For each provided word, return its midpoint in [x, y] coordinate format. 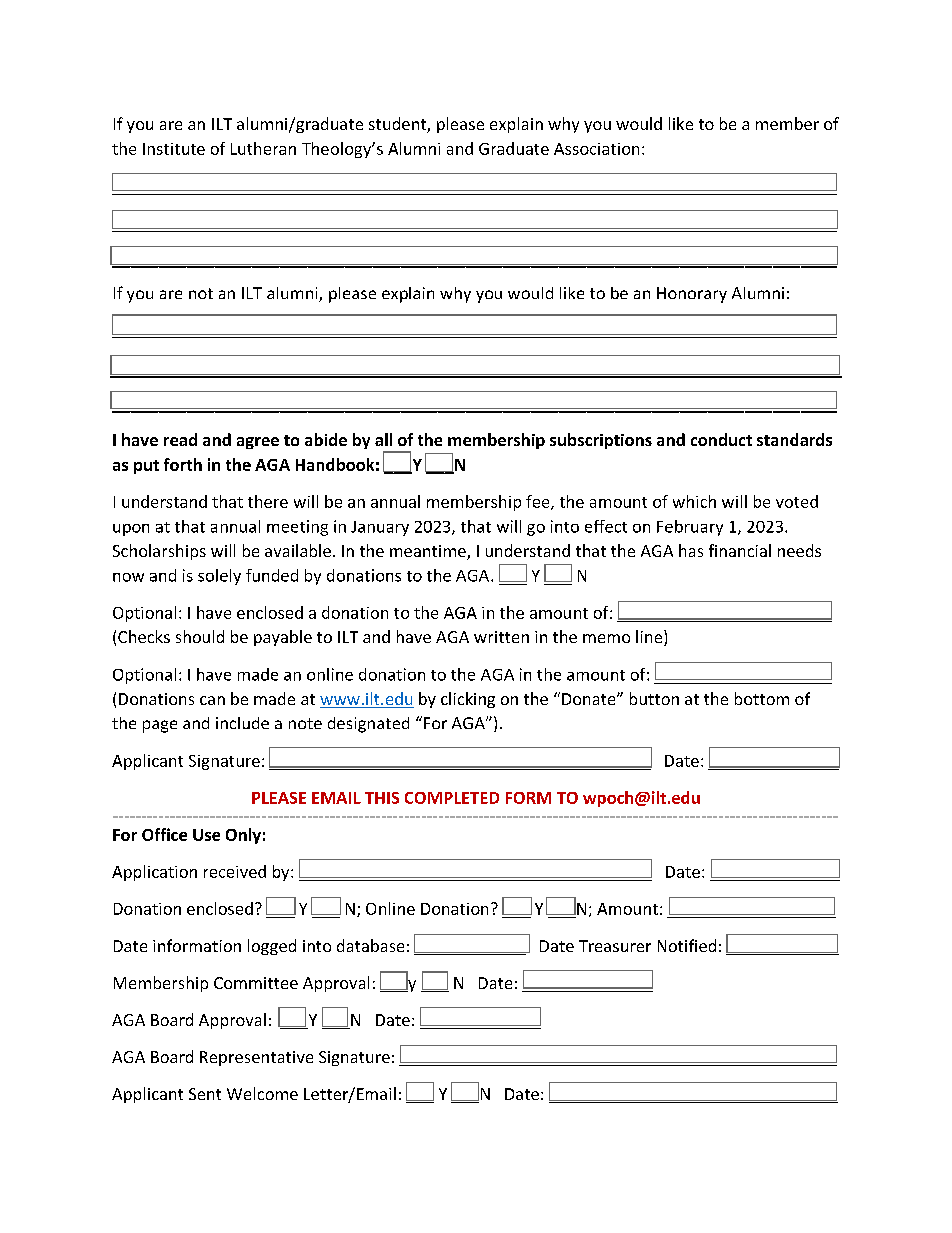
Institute [174, 149]
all [383, 439]
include [242, 723]
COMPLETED [452, 798]
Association [596, 149]
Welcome [262, 1093]
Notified [687, 945]
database [370, 945]
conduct [721, 439]
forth [183, 464]
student [398, 125]
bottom [762, 698]
